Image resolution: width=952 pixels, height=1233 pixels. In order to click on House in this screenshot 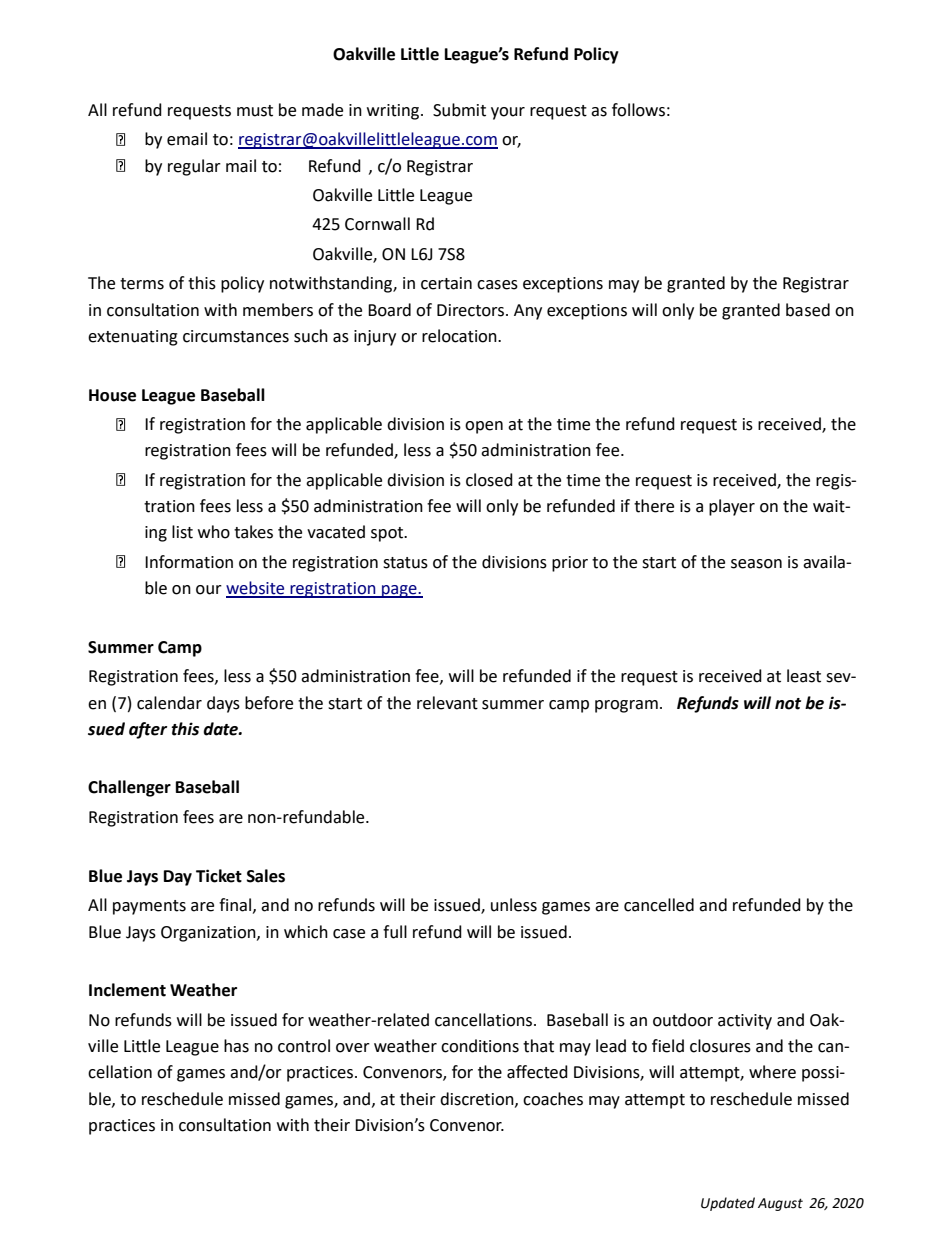, I will do `click(112, 395)`.
